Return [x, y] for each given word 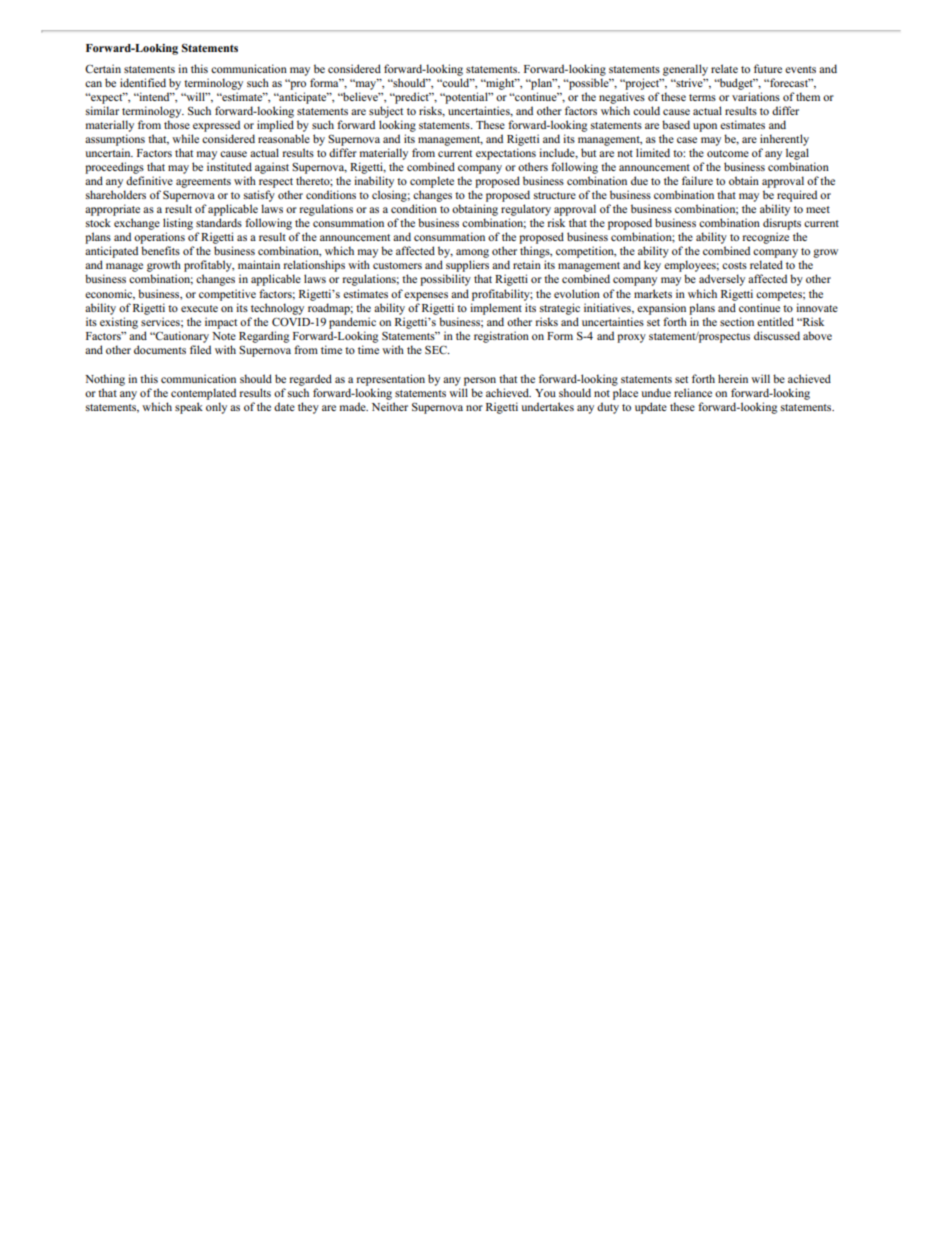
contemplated [203, 394]
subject [386, 112]
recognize [766, 239]
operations [159, 239]
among [472, 255]
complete [432, 182]
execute [199, 308]
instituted [229, 166]
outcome [728, 153]
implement [496, 309]
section [737, 321]
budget [736, 84]
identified [143, 82]
